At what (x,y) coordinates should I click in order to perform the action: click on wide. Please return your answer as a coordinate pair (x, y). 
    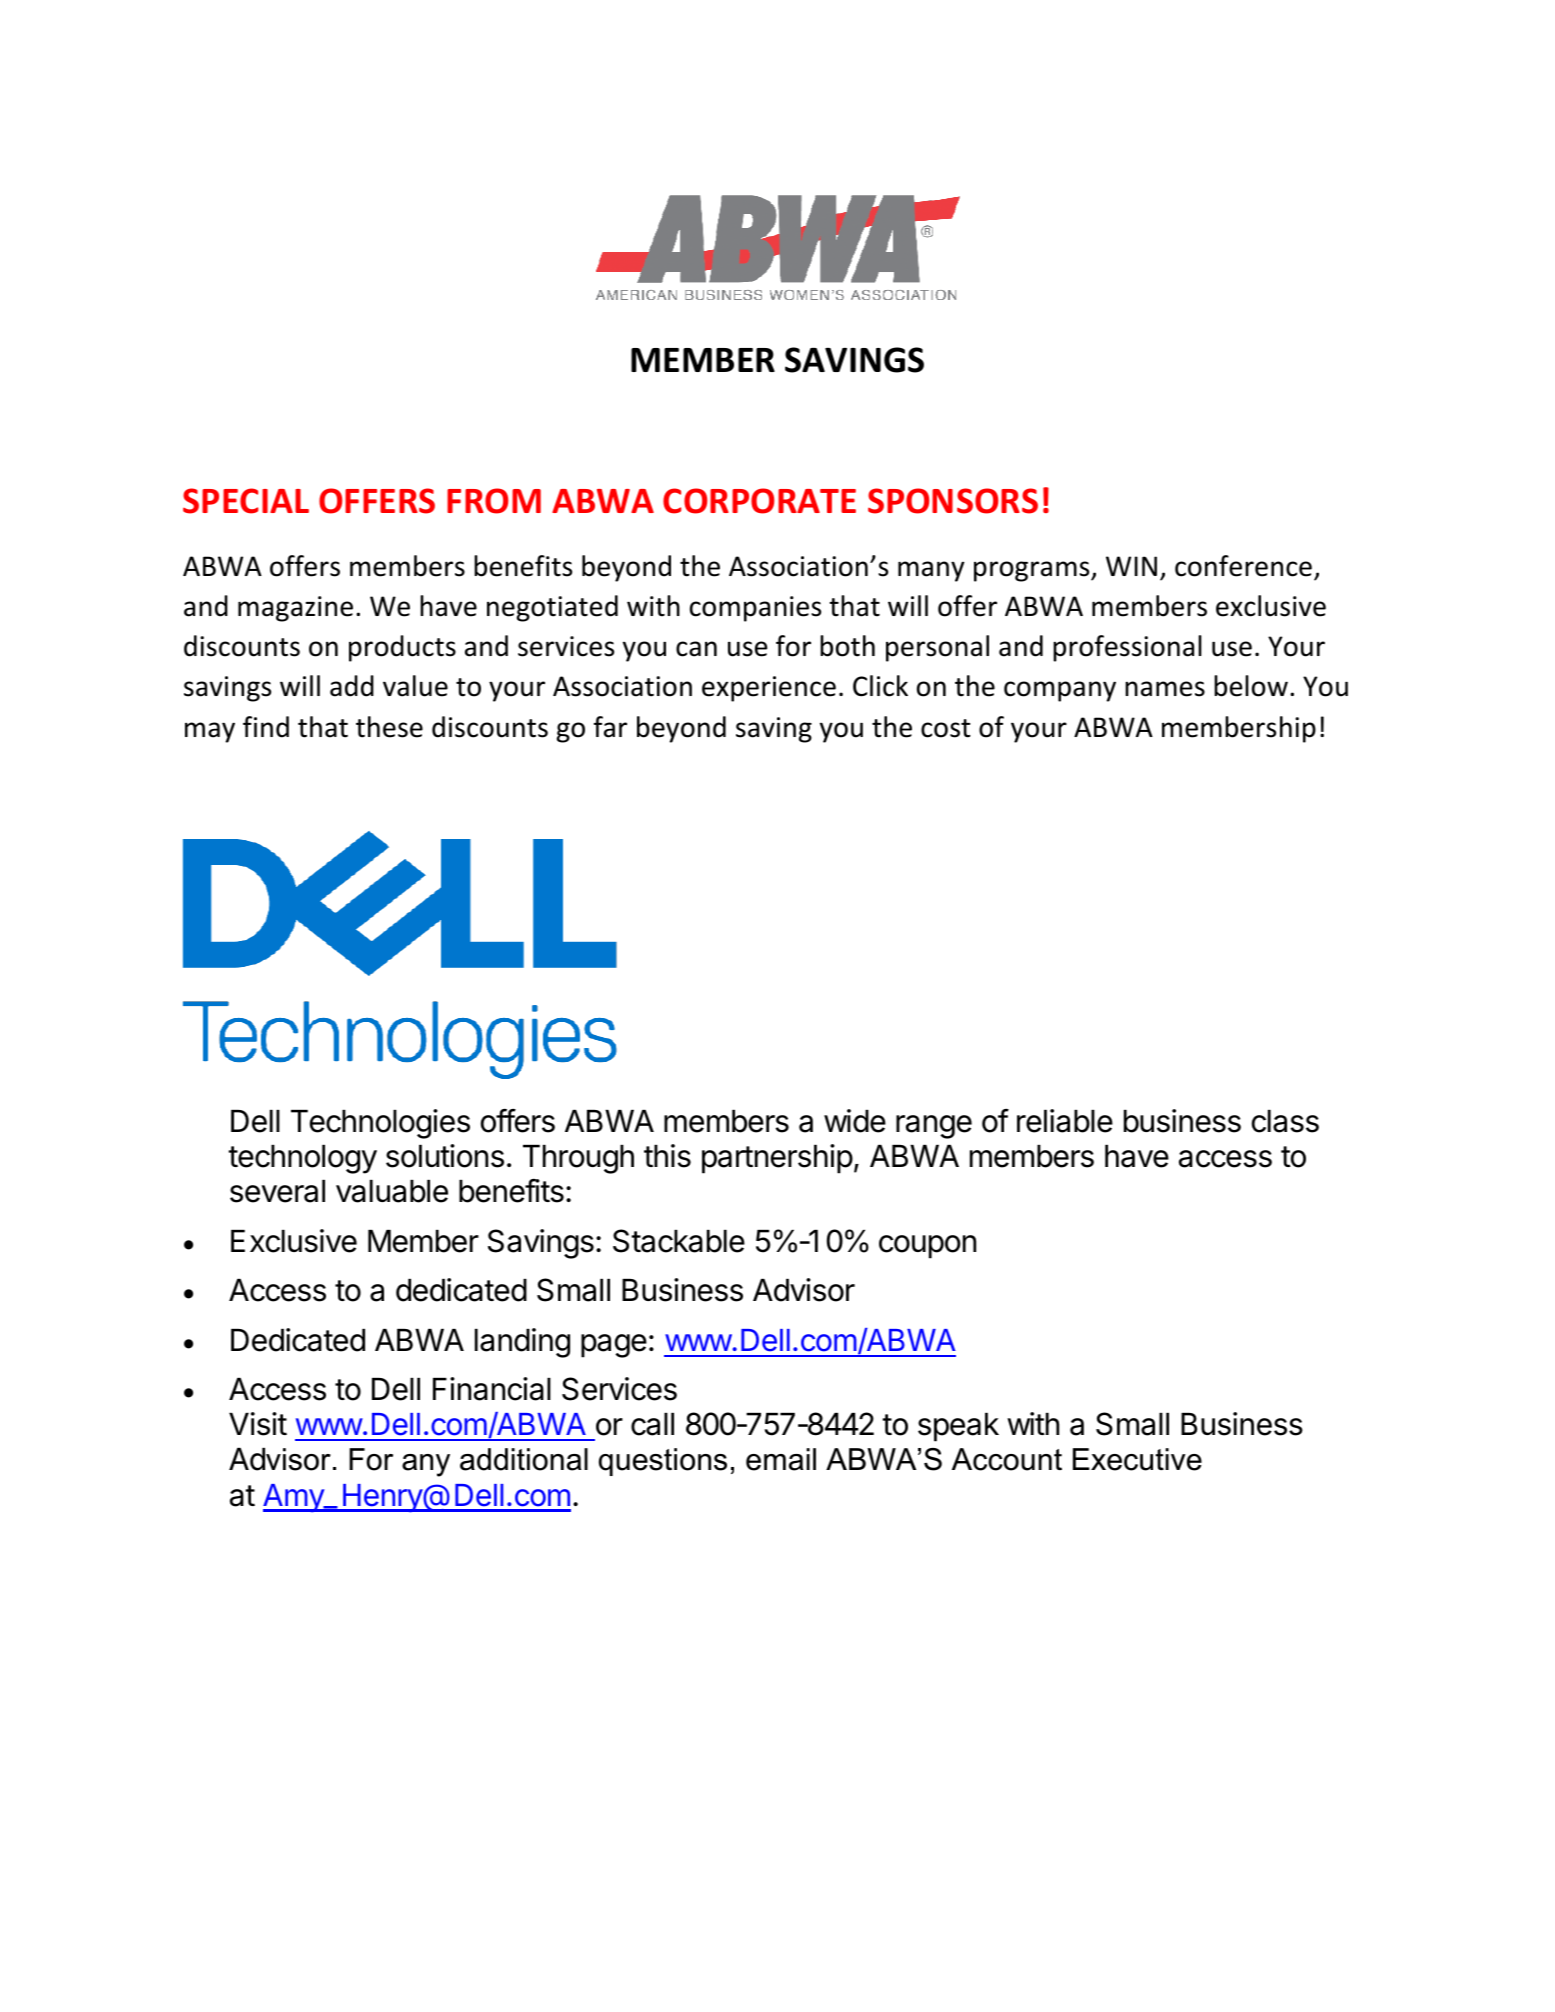
    Looking at the image, I should click on (855, 1121).
